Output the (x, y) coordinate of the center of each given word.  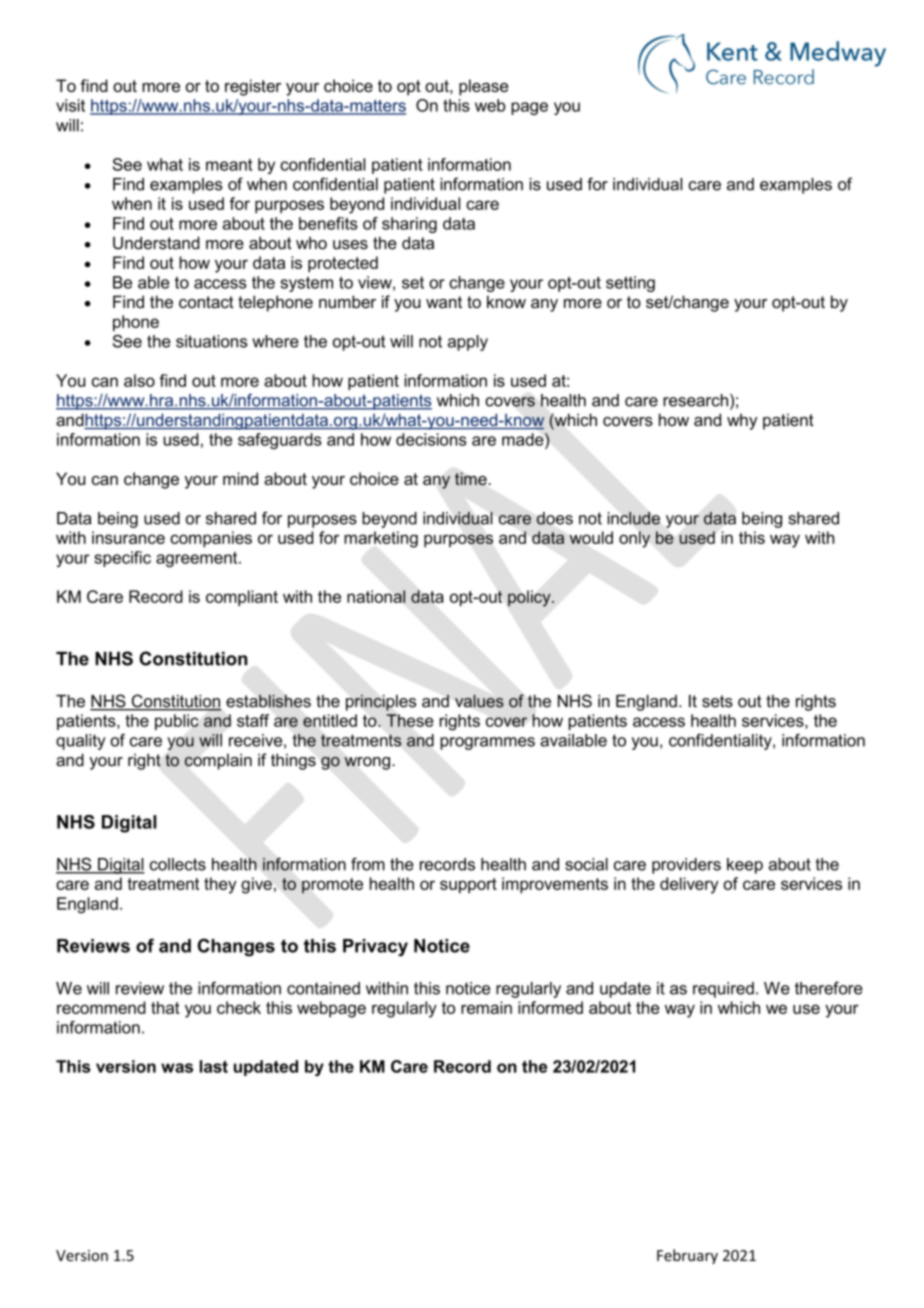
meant (229, 165)
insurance (128, 537)
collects (178, 864)
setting (630, 284)
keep (745, 866)
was (177, 1068)
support (468, 886)
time (471, 478)
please (483, 87)
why (742, 421)
